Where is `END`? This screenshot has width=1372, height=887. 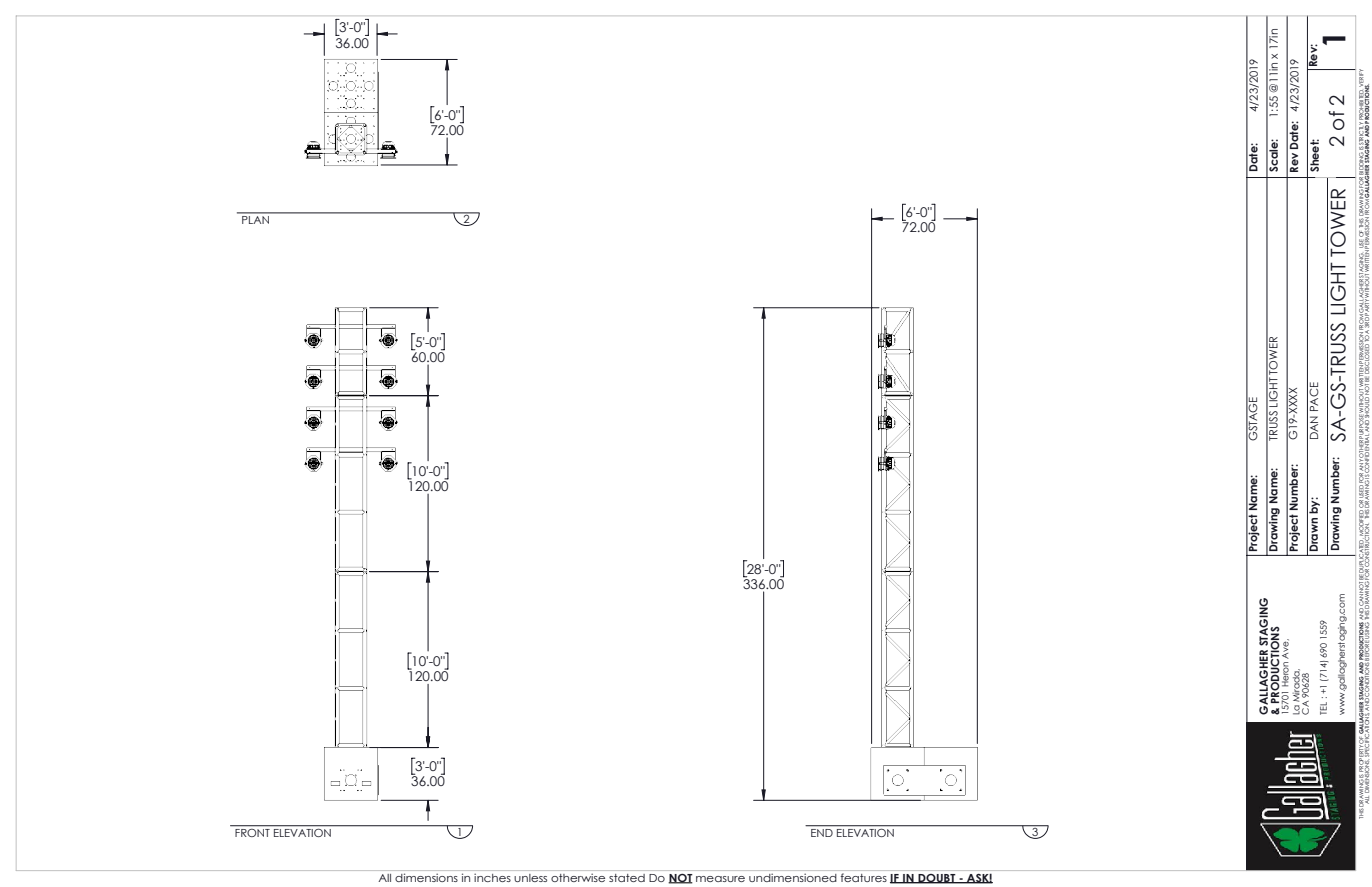
END is located at coordinates (822, 831).
